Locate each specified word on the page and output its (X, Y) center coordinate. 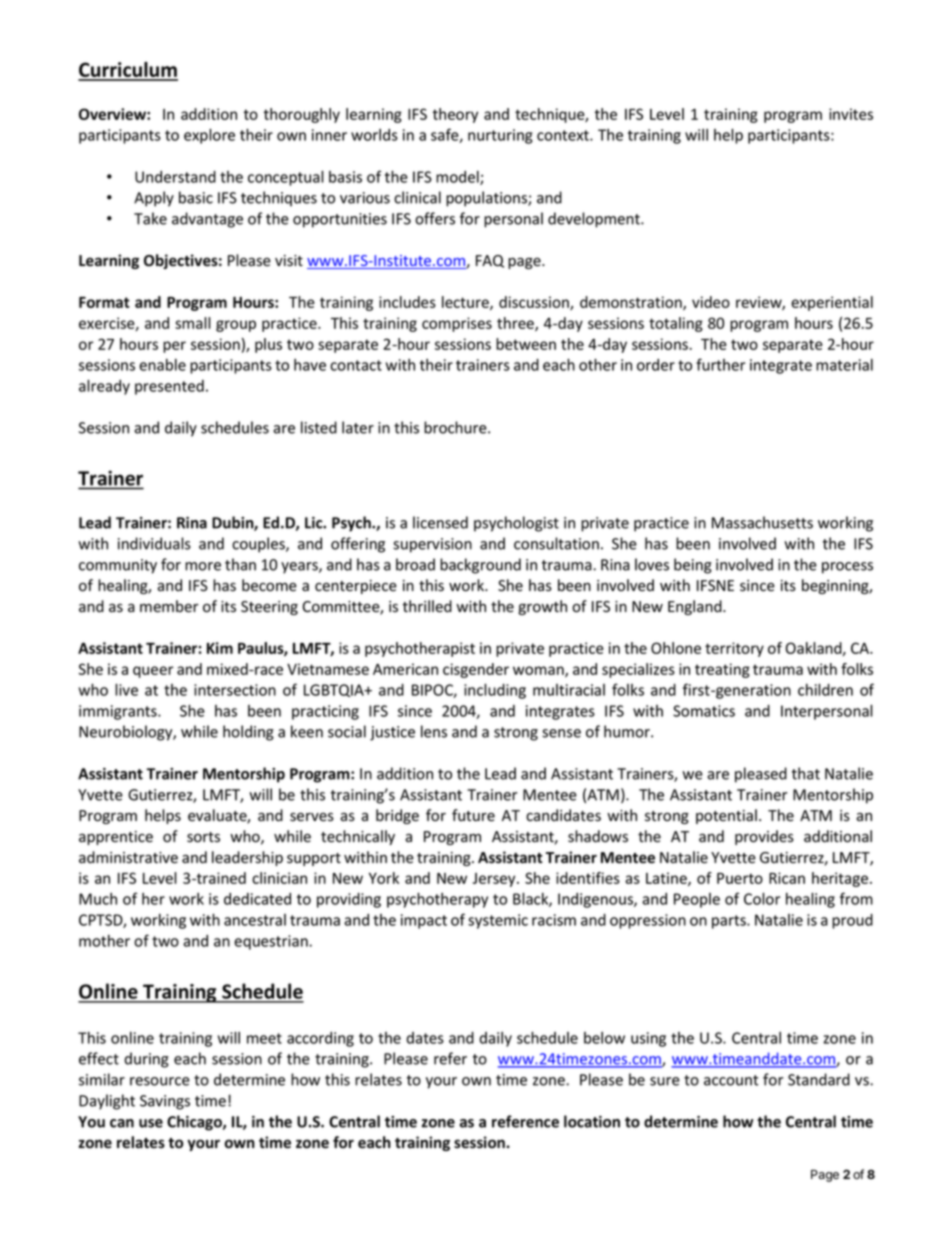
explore (209, 136)
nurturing (500, 136)
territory (734, 649)
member (169, 606)
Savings (165, 1102)
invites (851, 114)
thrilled (427, 606)
